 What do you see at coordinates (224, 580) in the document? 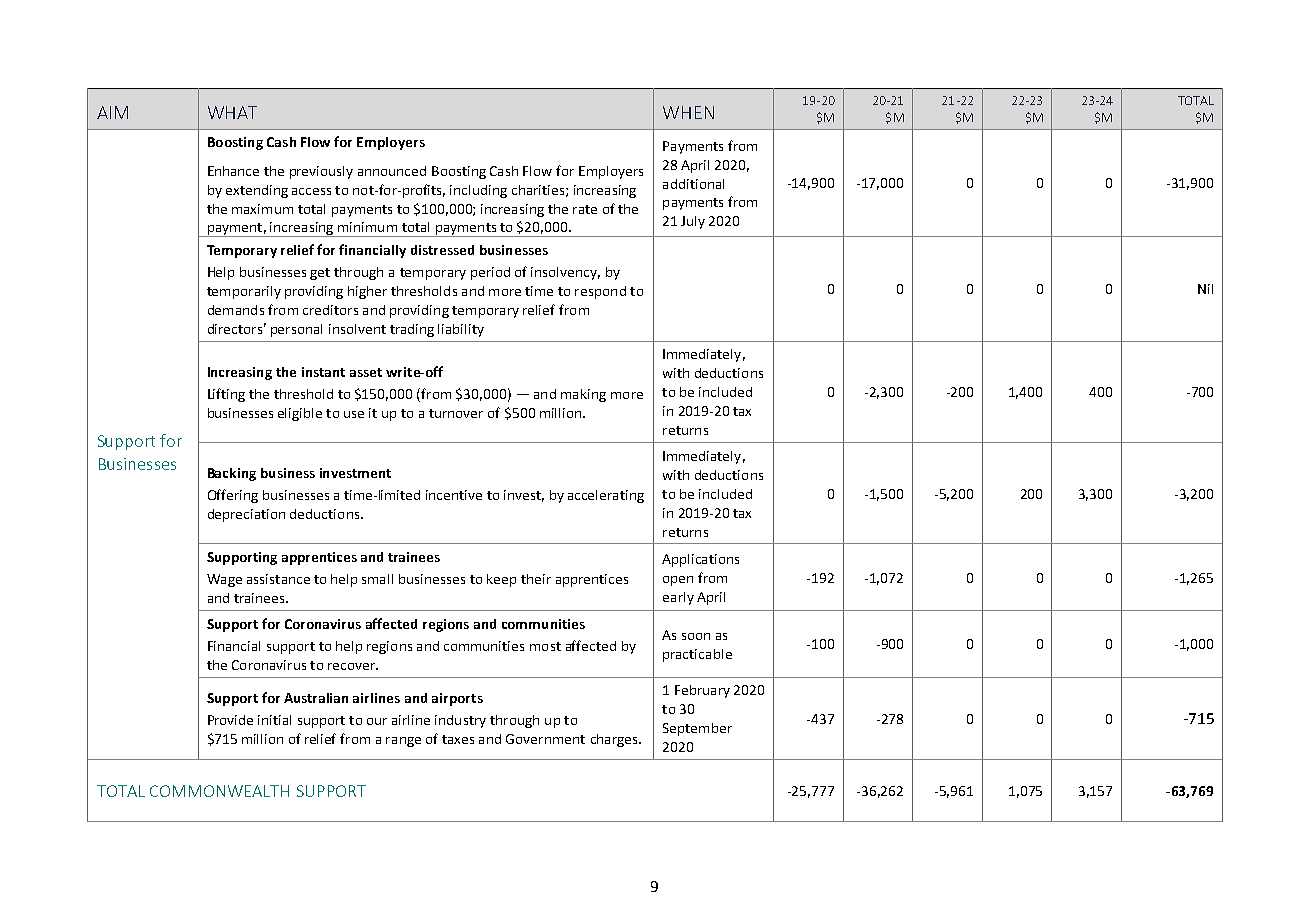
I see `Wage` at bounding box center [224, 580].
